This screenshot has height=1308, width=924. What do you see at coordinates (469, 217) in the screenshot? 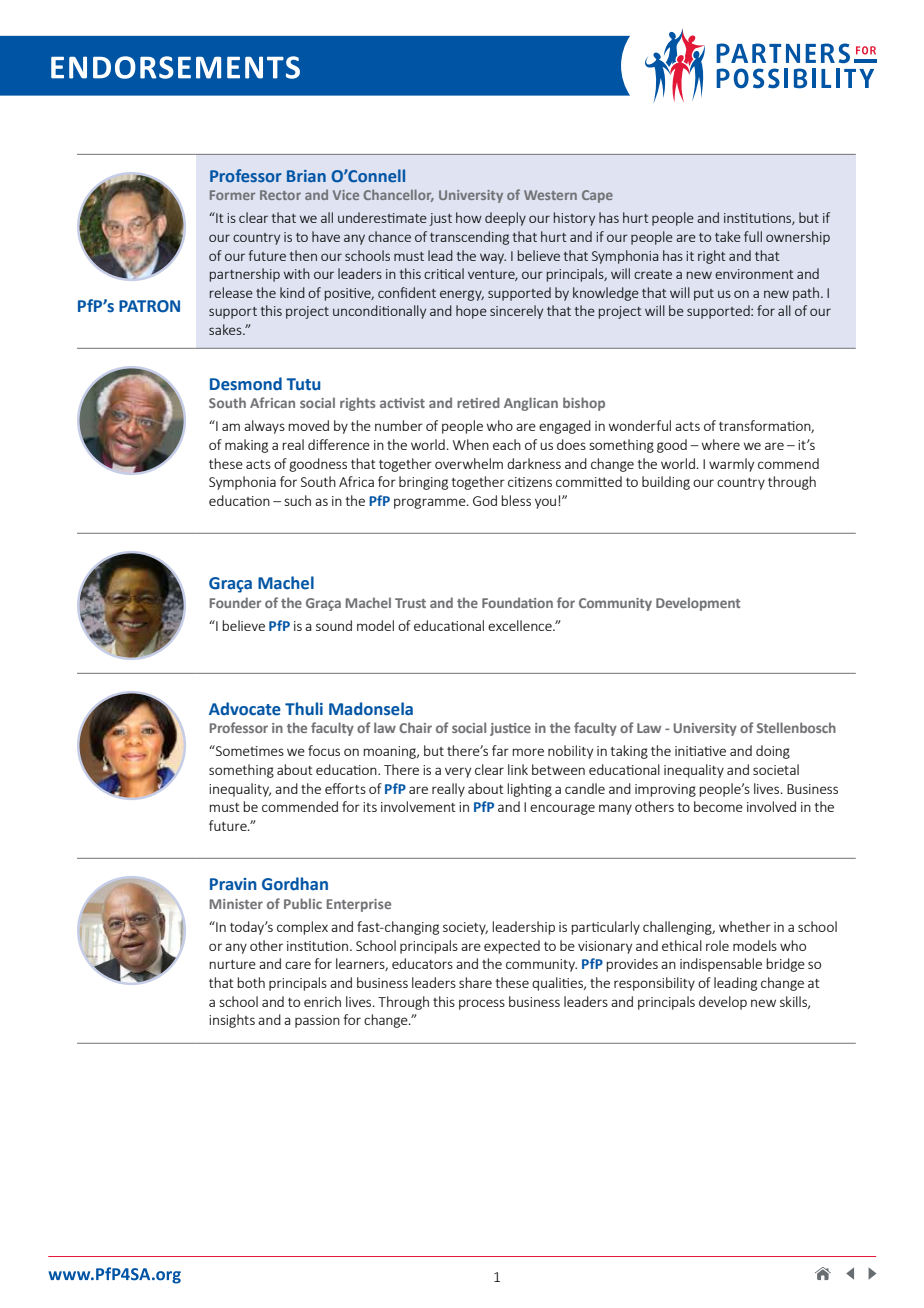
I see `how` at bounding box center [469, 217].
